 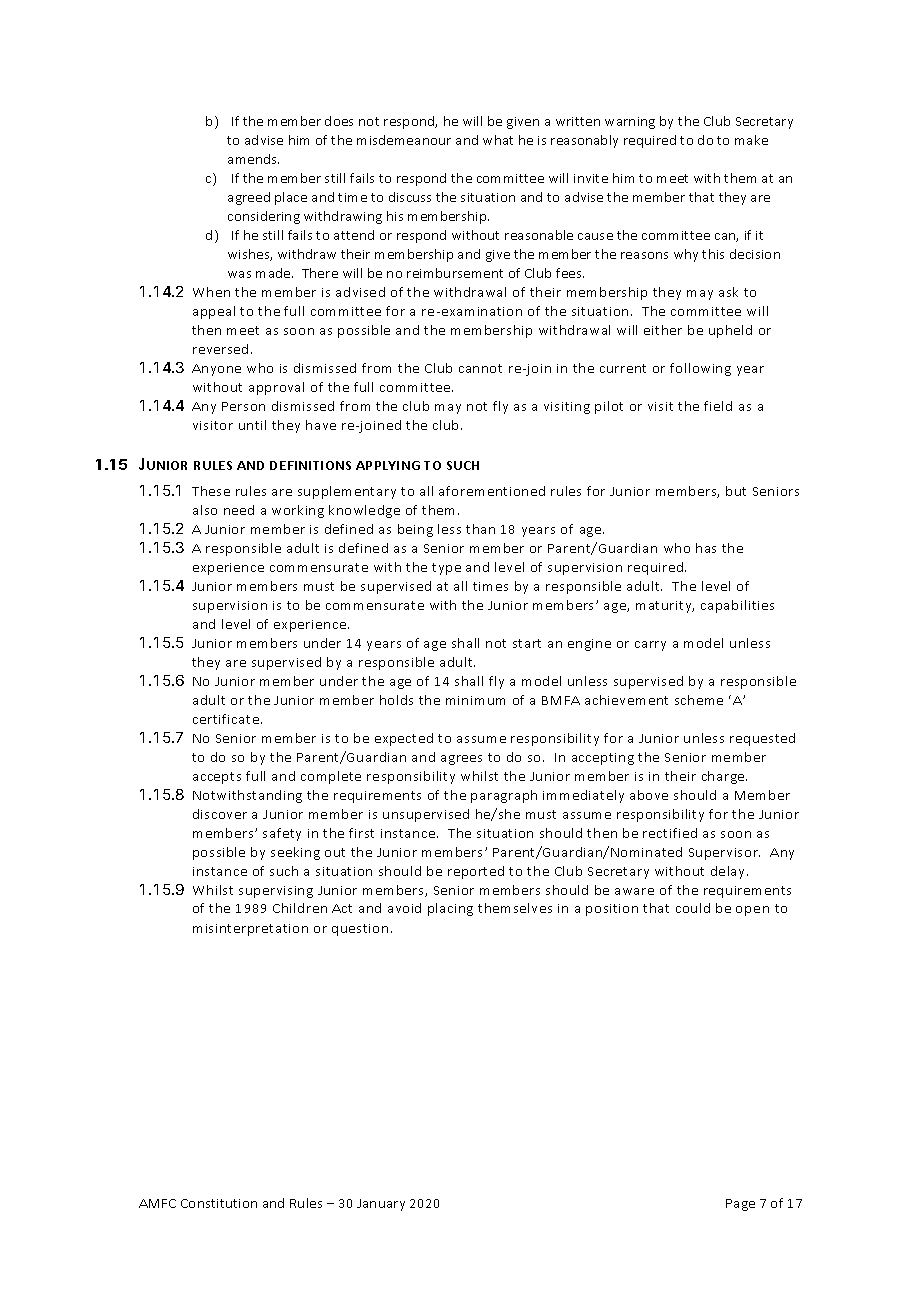 I want to click on certificate, so click(x=226, y=719).
